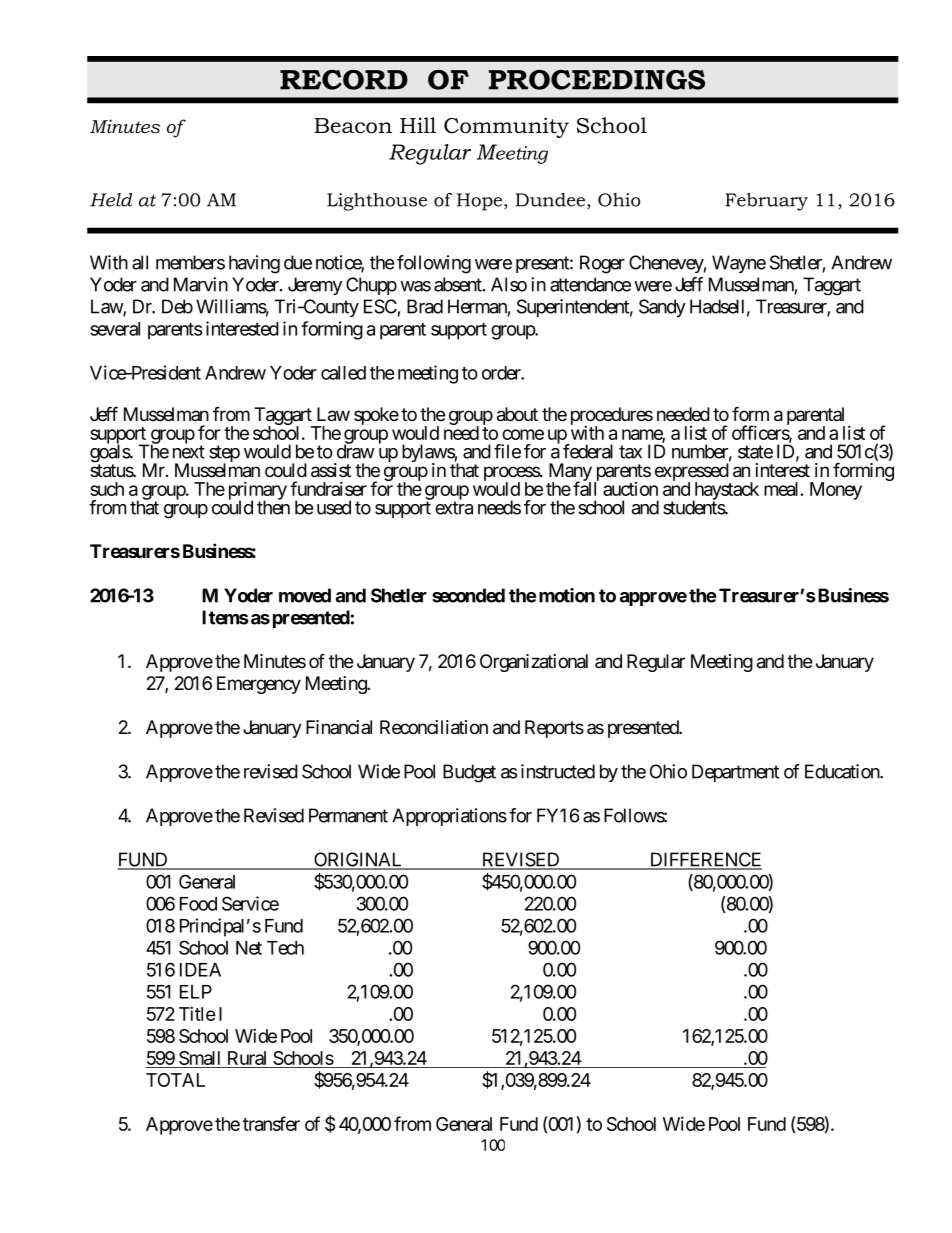  Describe the element at coordinates (766, 202) in the document. I see `February` at that location.
